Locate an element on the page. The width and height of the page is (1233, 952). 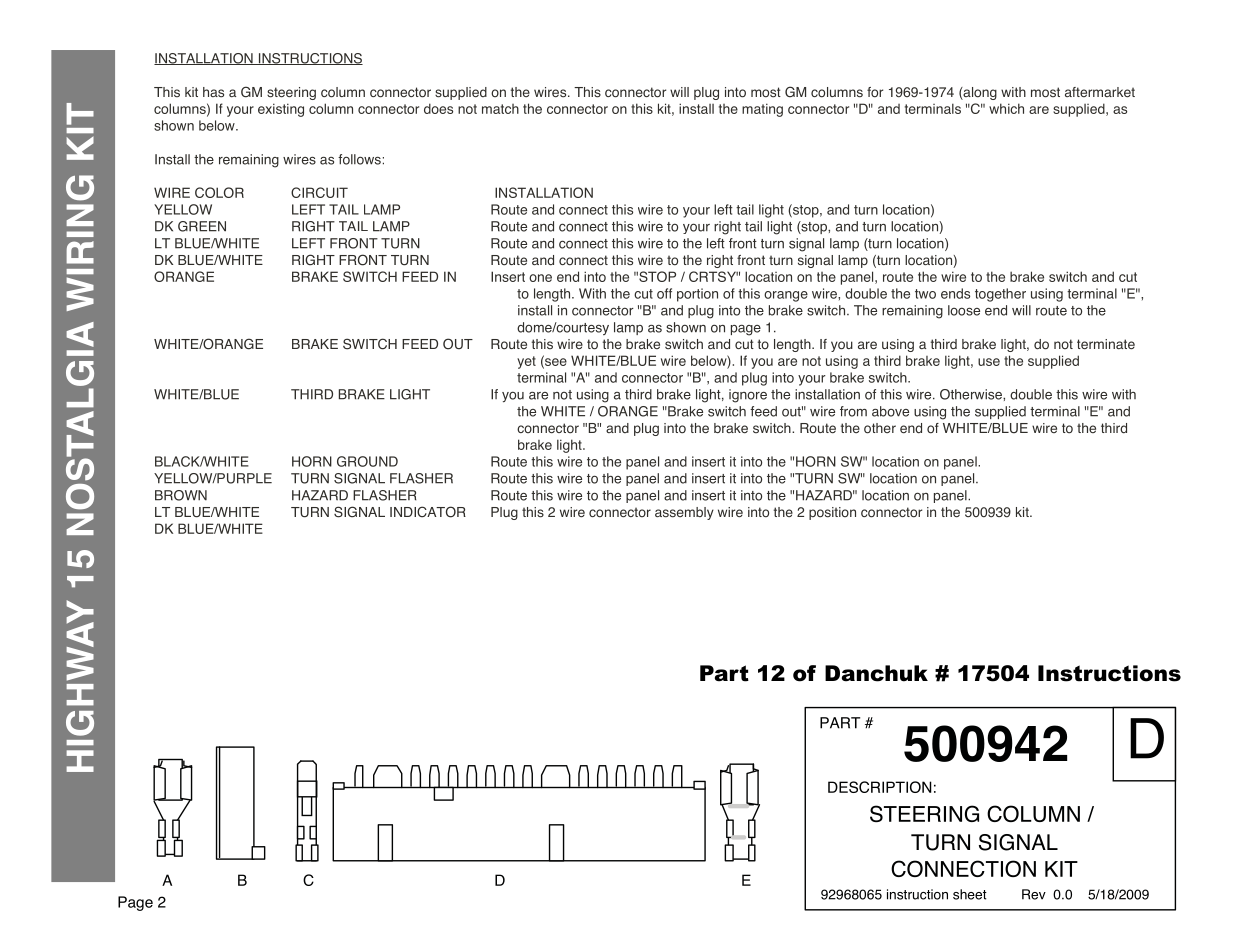
existing is located at coordinates (281, 110).
